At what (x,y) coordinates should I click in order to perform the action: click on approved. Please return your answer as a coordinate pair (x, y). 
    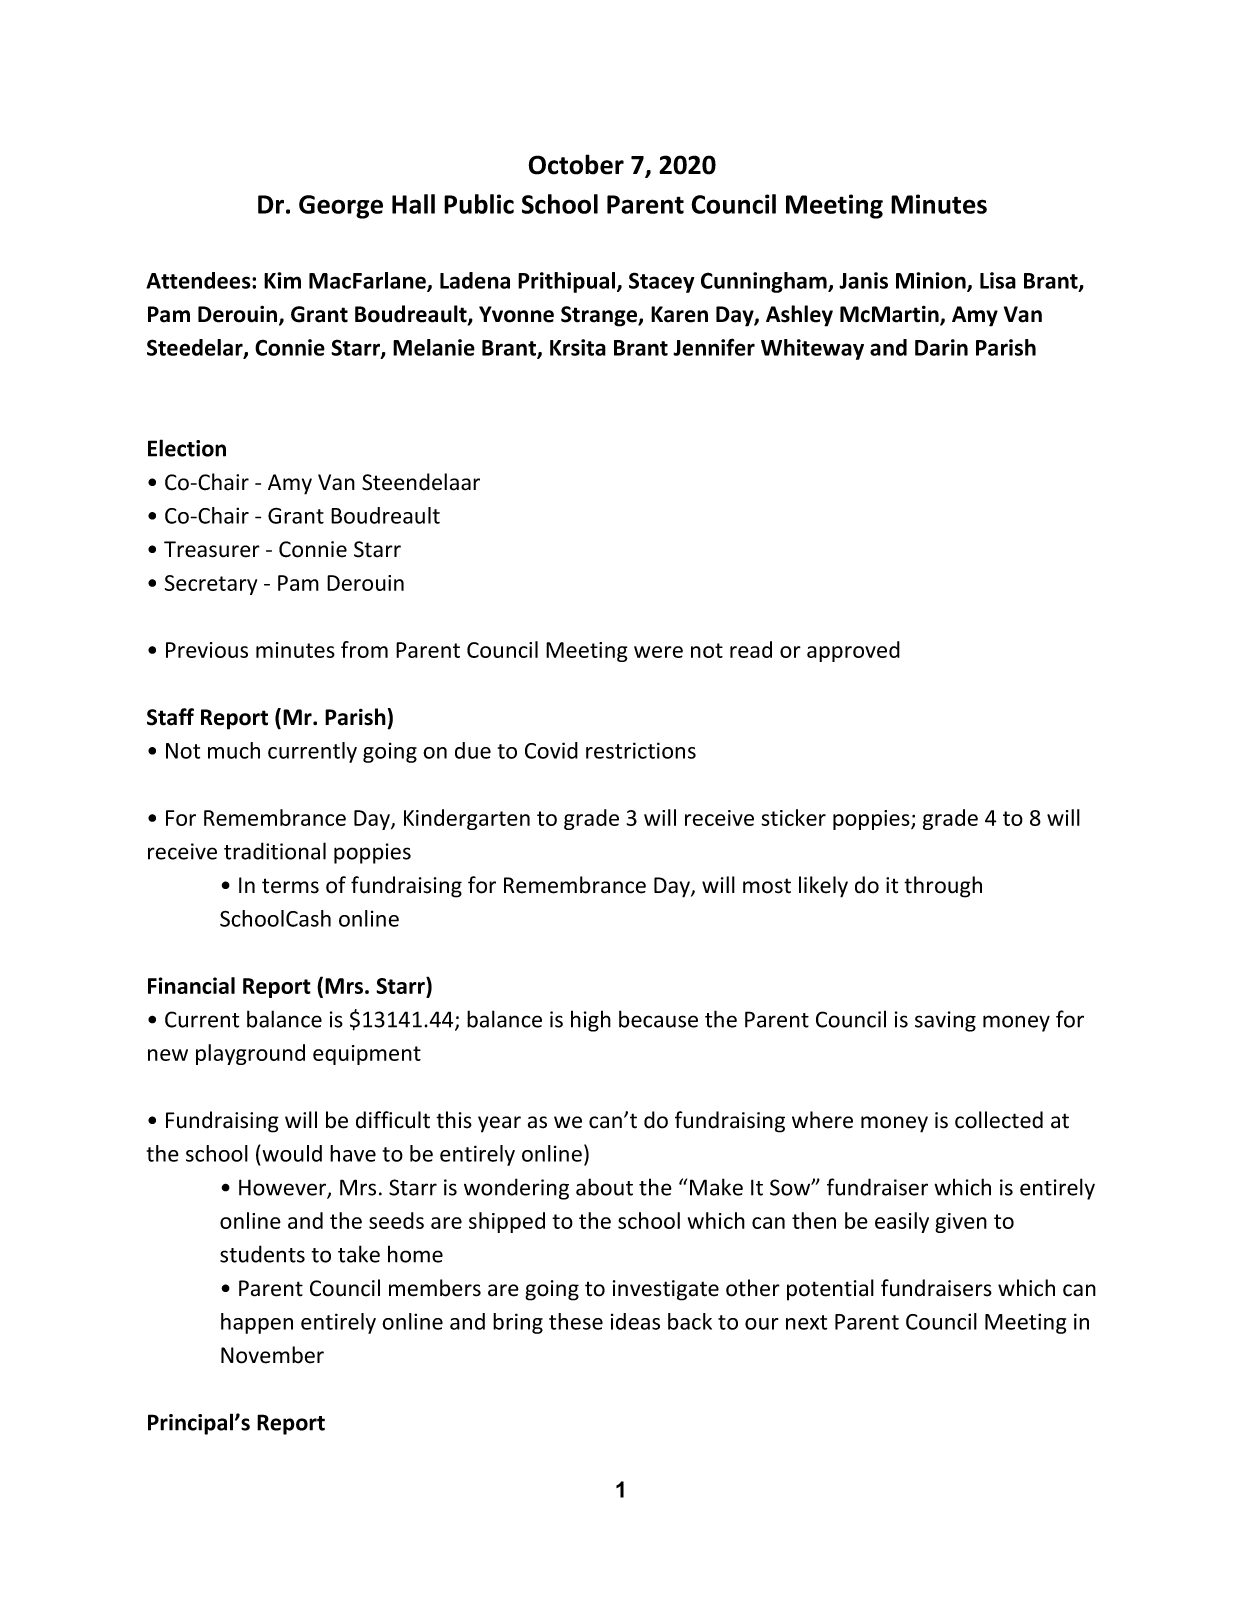
    Looking at the image, I should click on (853, 651).
